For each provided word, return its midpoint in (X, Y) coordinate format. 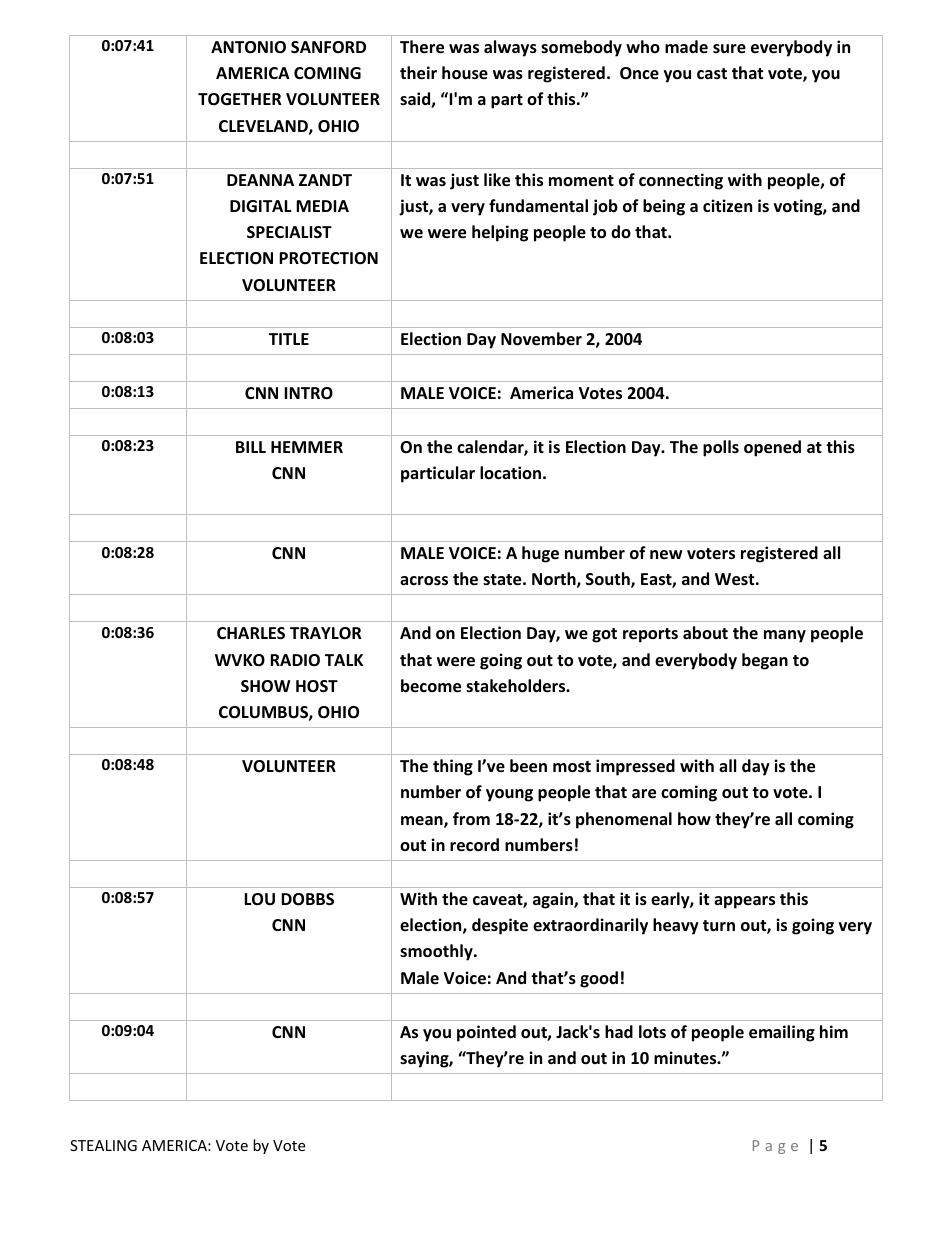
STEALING (103, 1145)
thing (453, 767)
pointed (486, 1033)
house (465, 73)
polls (721, 448)
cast (712, 74)
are (644, 794)
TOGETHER (240, 99)
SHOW (265, 686)
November (541, 339)
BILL (251, 447)
